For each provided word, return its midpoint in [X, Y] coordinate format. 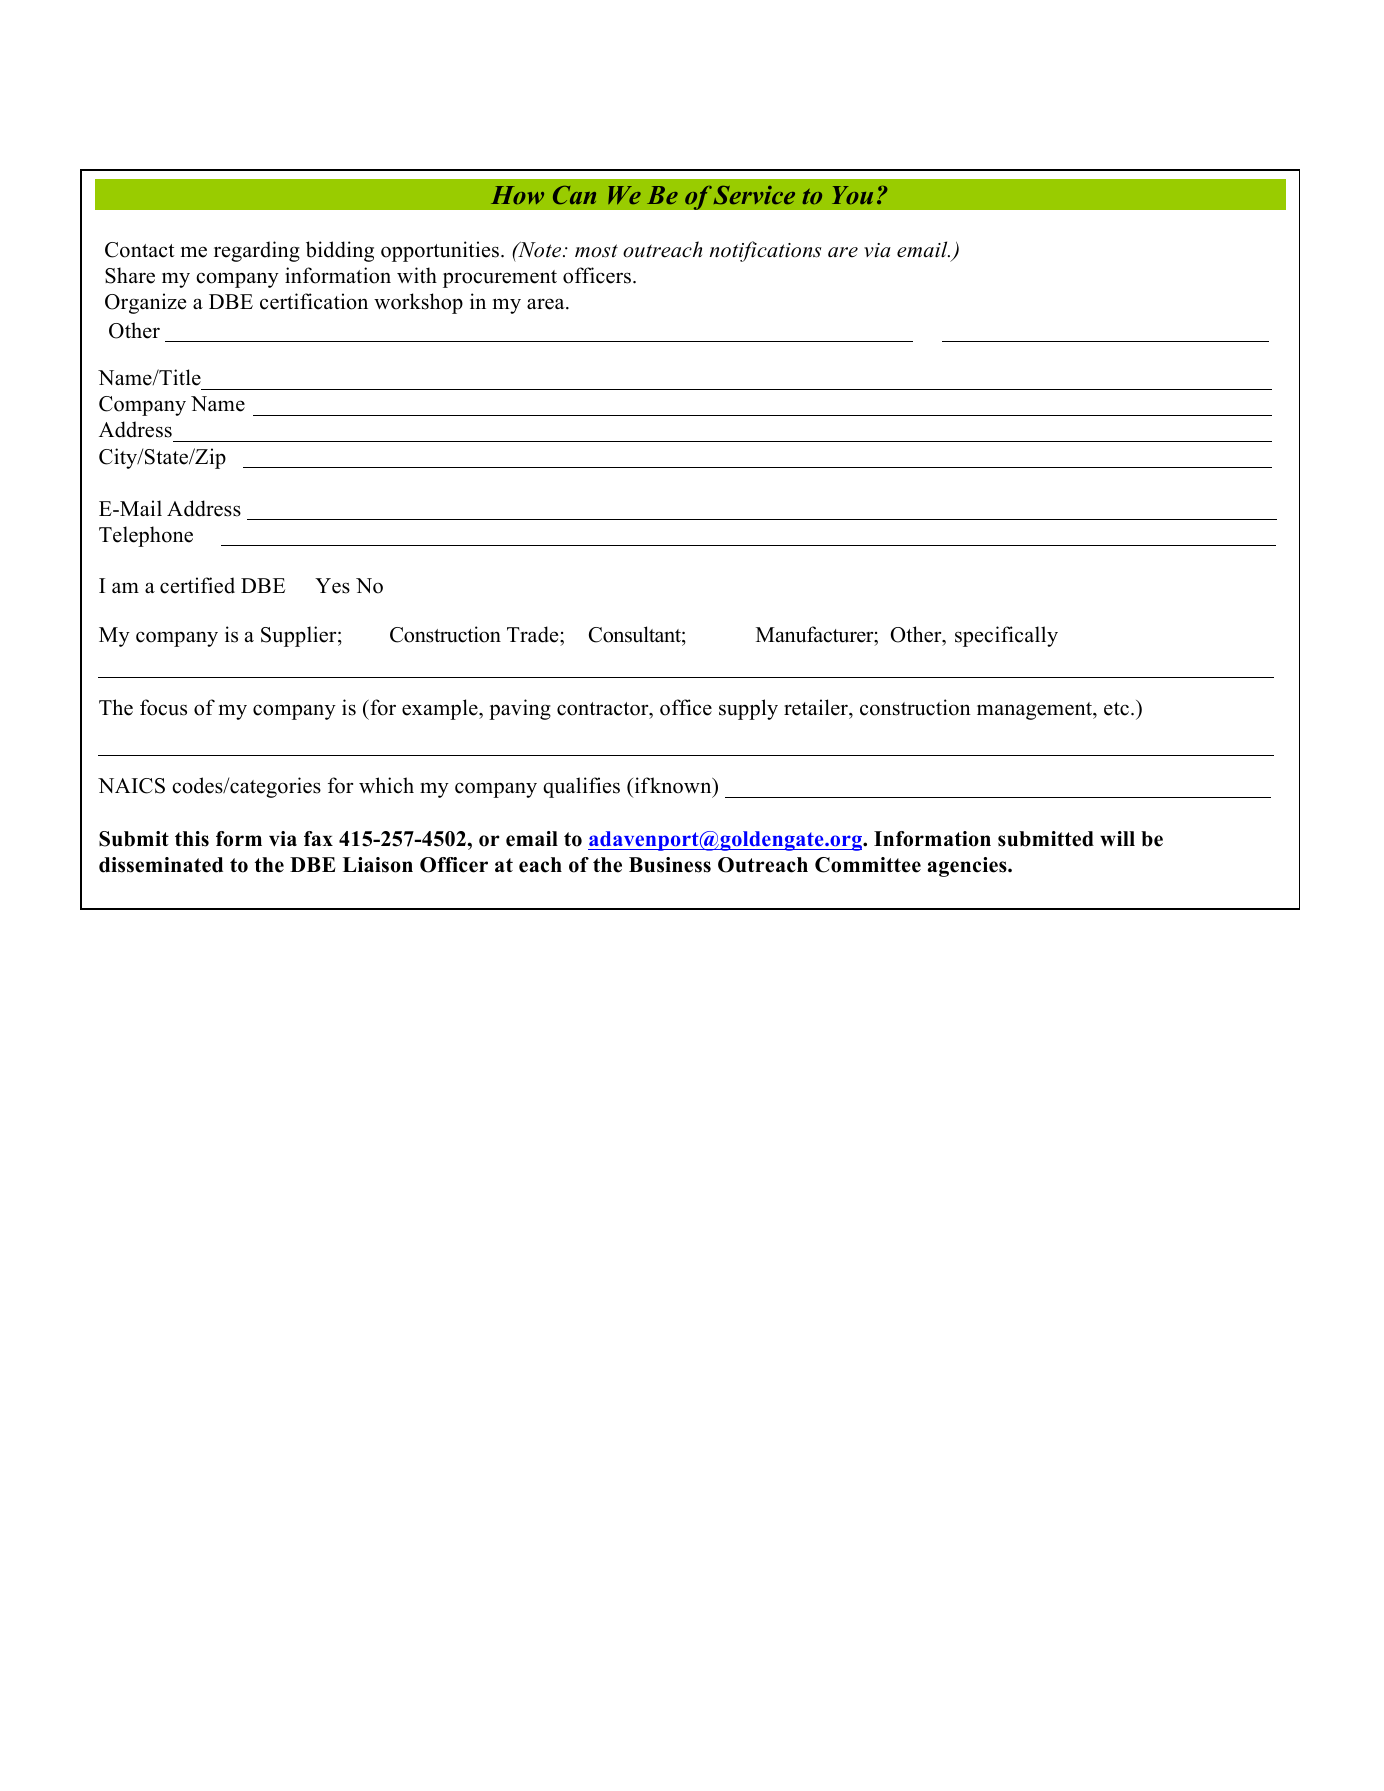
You [852, 195]
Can [574, 195]
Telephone [146, 536]
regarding [257, 251]
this [192, 839]
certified [197, 585]
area [547, 304]
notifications [766, 251]
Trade [534, 634]
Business [670, 865]
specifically [1006, 636]
